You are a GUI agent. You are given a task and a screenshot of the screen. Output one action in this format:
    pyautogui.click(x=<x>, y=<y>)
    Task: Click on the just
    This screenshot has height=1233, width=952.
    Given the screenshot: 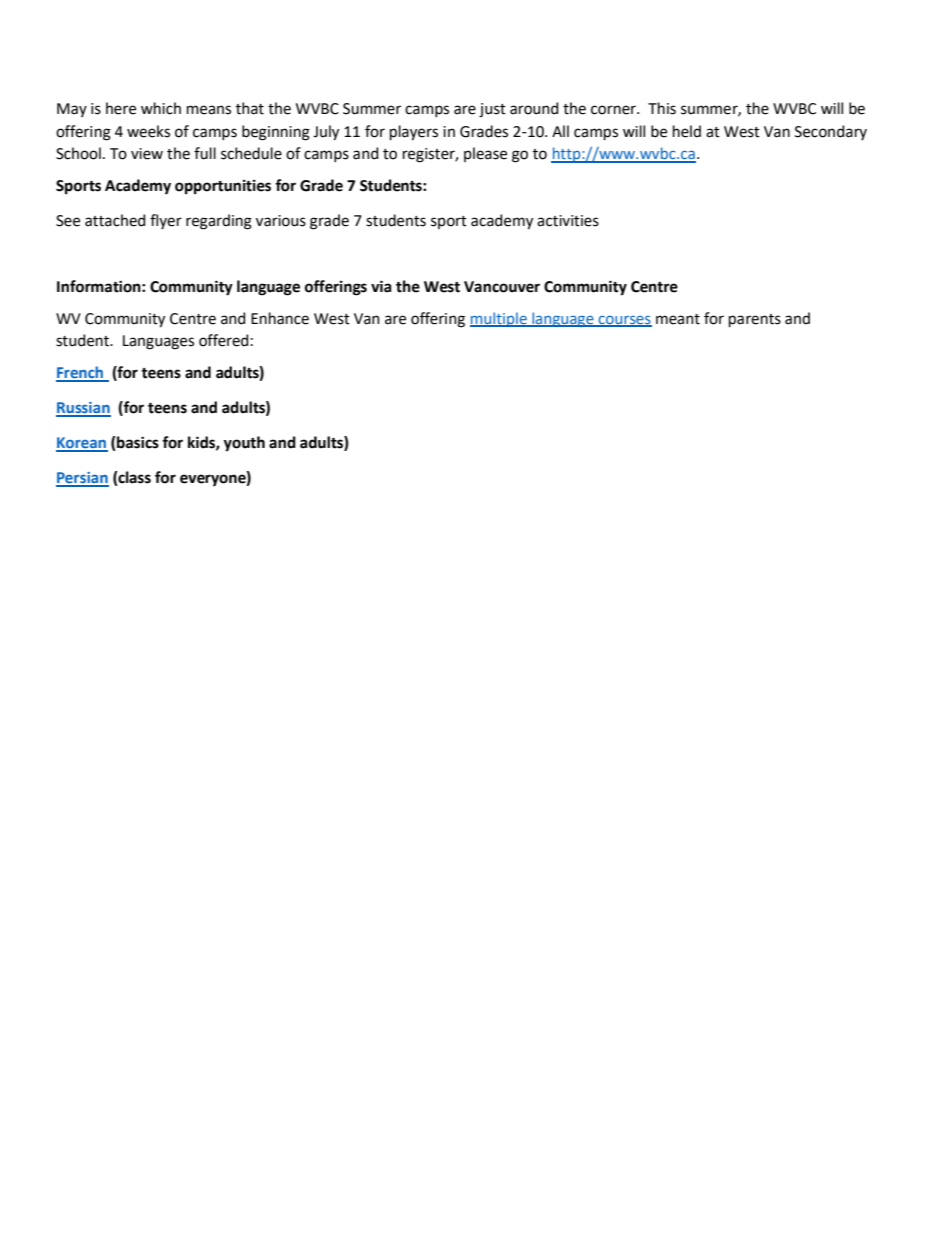 What is the action you would take?
    pyautogui.click(x=492, y=110)
